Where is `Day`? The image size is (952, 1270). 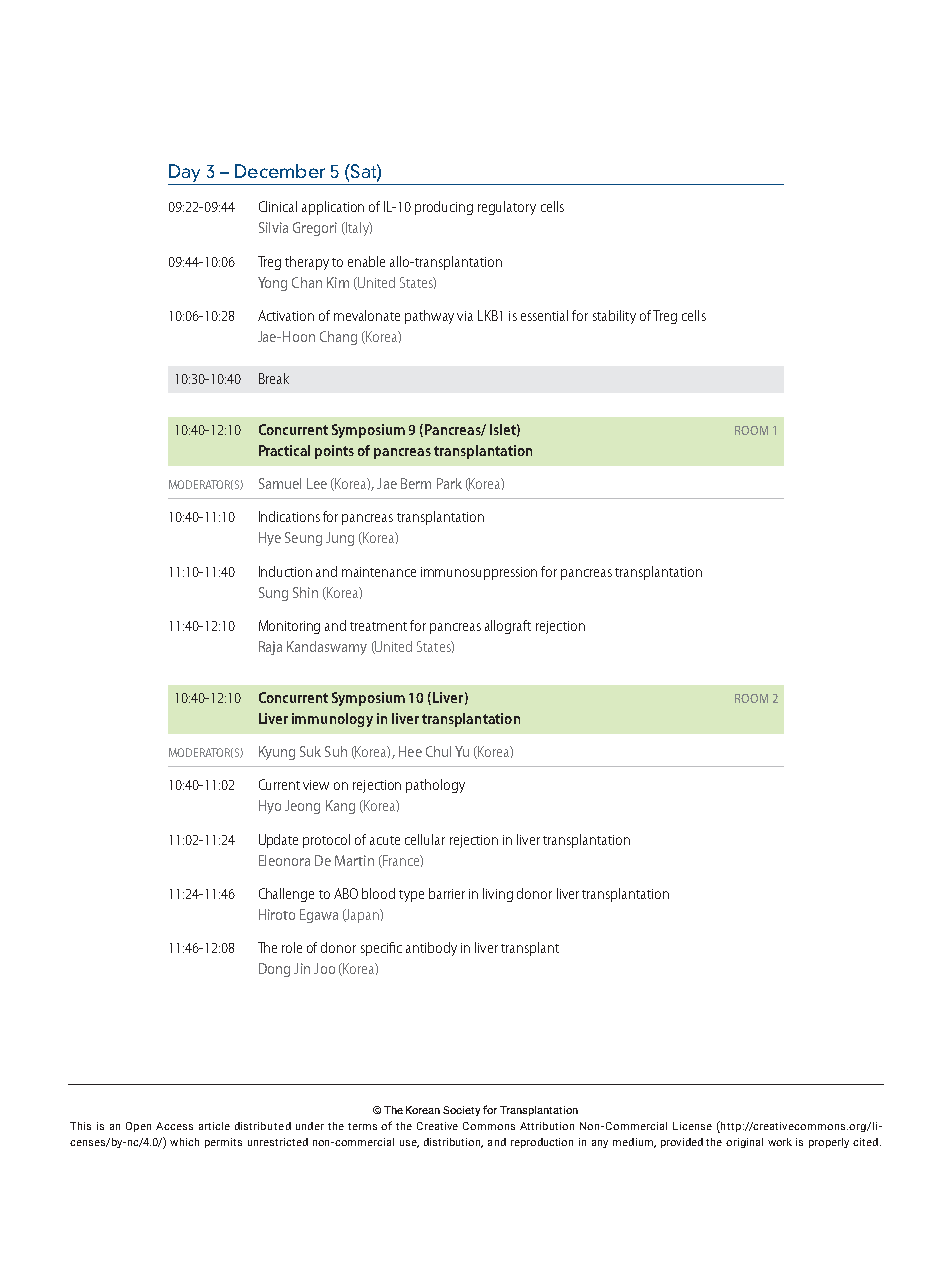
Day is located at coordinates (186, 174).
